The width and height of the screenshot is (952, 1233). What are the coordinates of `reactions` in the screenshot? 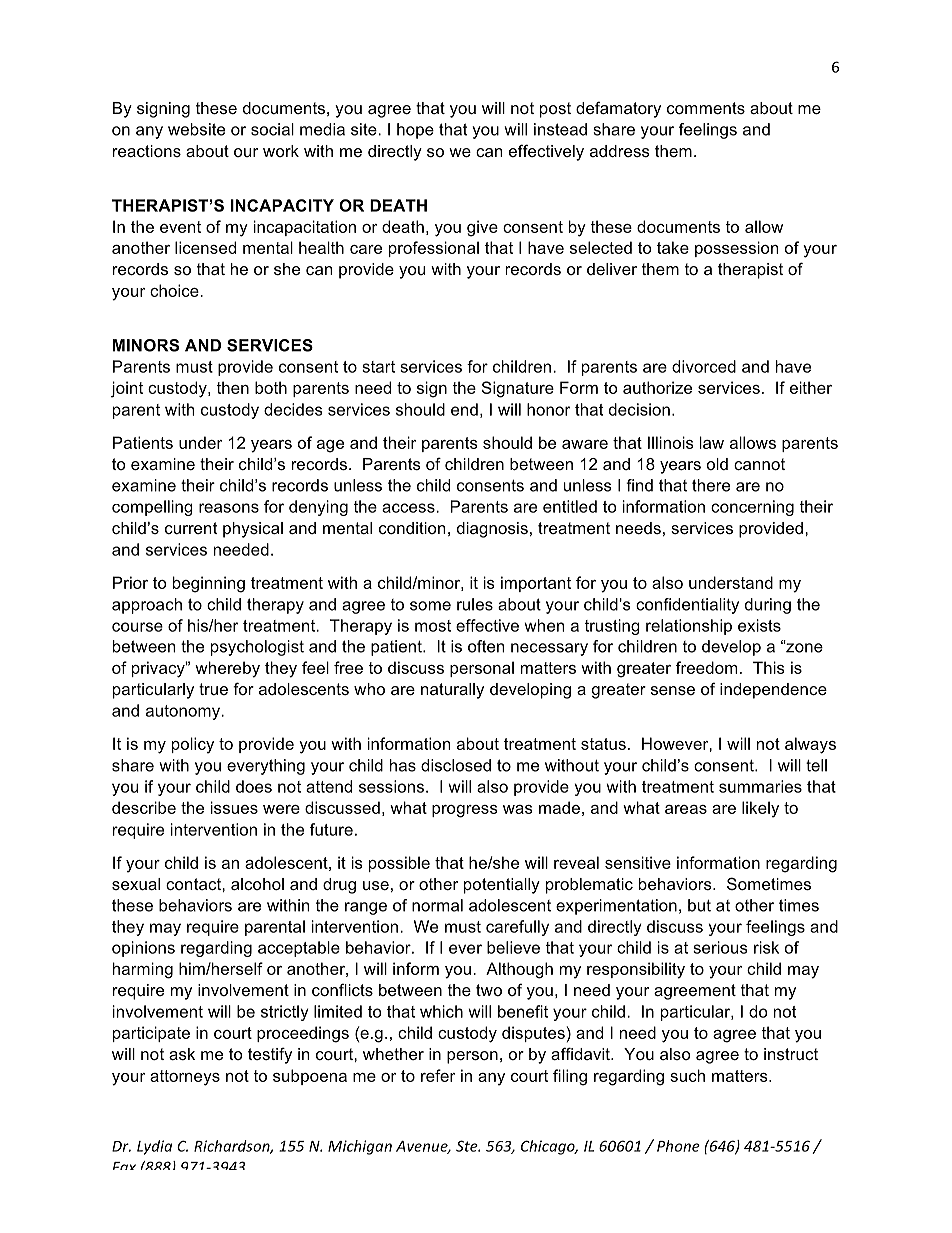 It's located at (147, 151).
